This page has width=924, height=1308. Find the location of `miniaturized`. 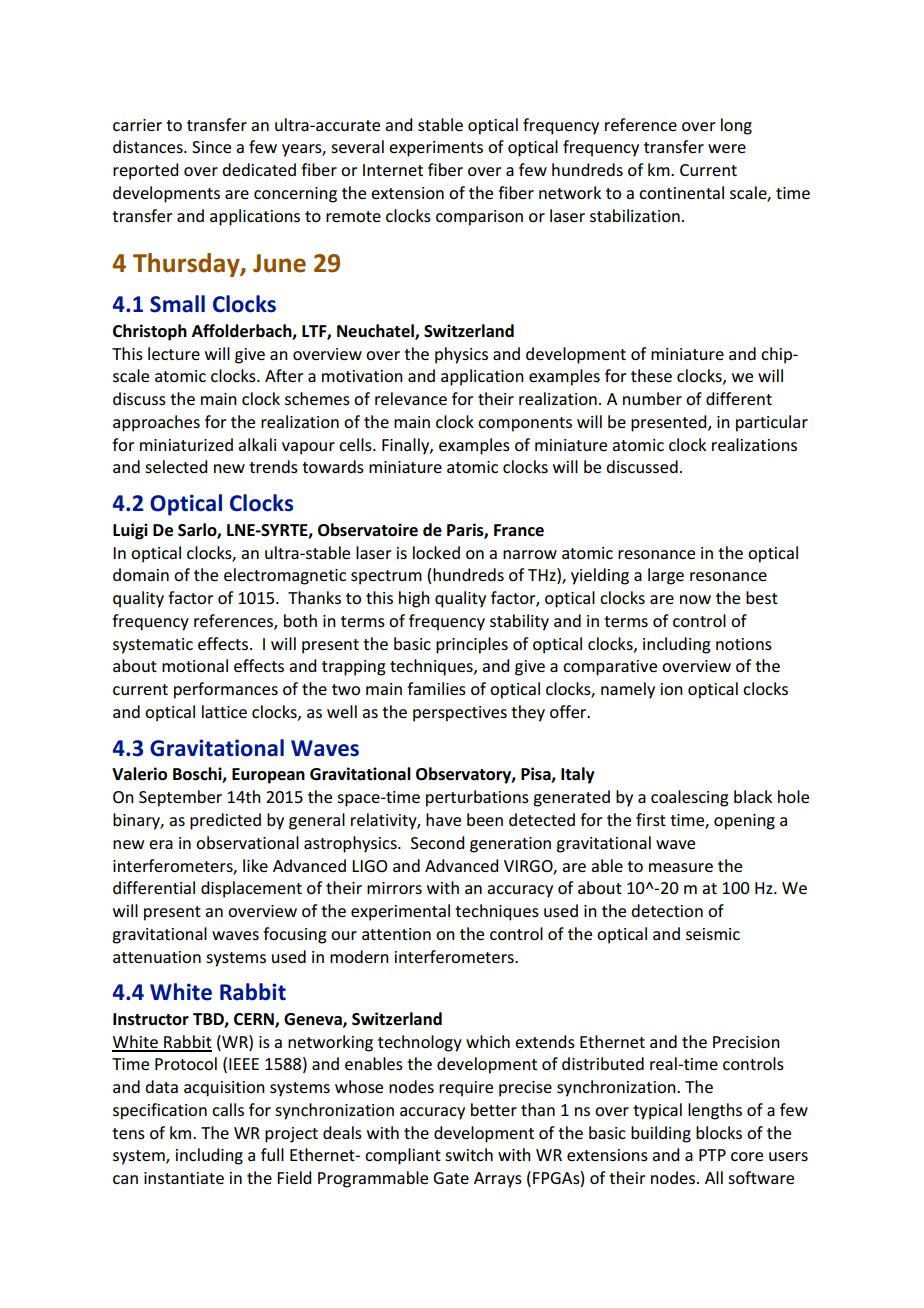

miniaturized is located at coordinates (186, 444).
